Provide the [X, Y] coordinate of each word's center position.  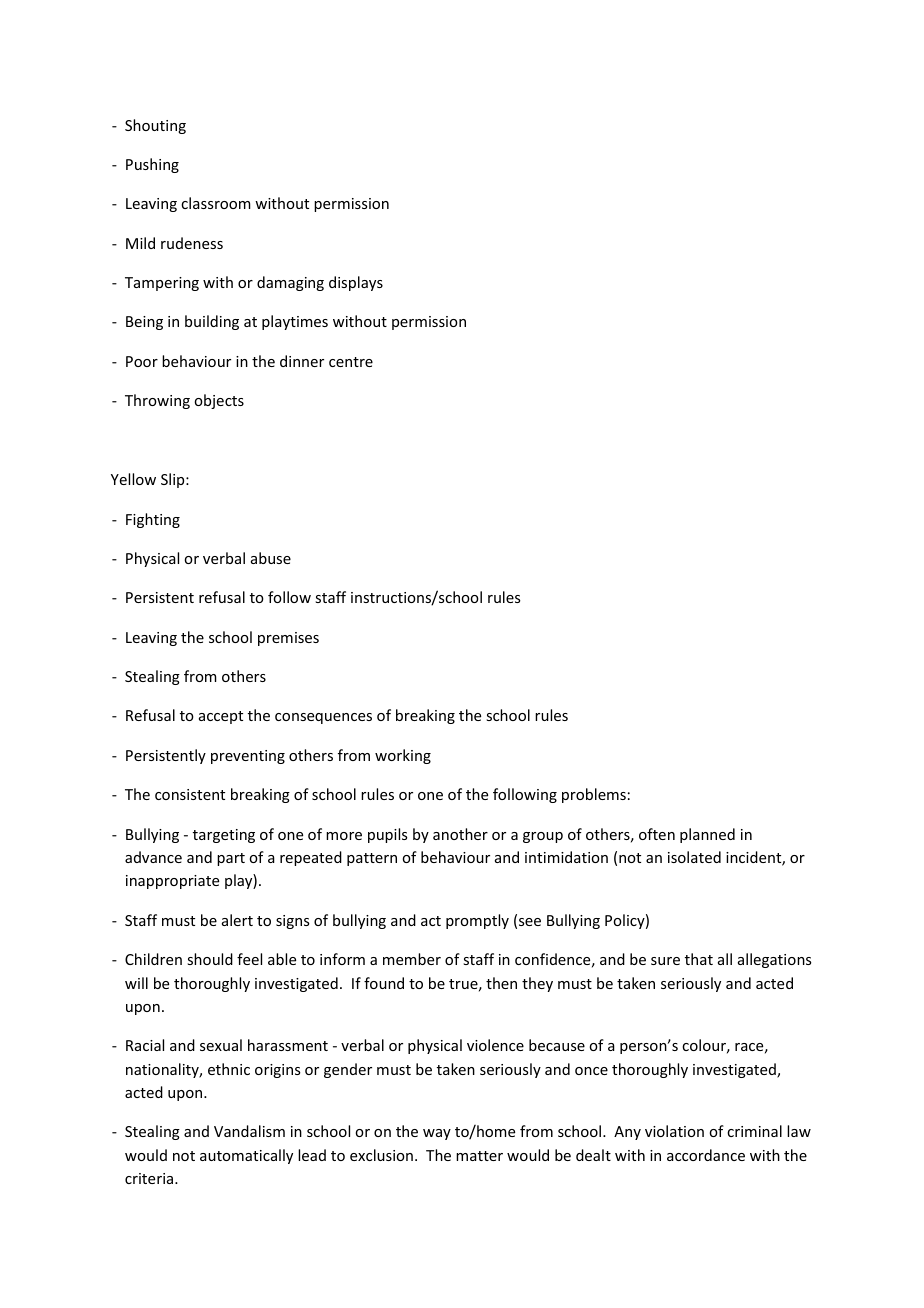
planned [707, 835]
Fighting [153, 520]
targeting [224, 836]
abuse [271, 558]
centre [351, 362]
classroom [216, 203]
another [460, 834]
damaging [290, 283]
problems [594, 795]
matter [479, 1156]
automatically [246, 1156]
